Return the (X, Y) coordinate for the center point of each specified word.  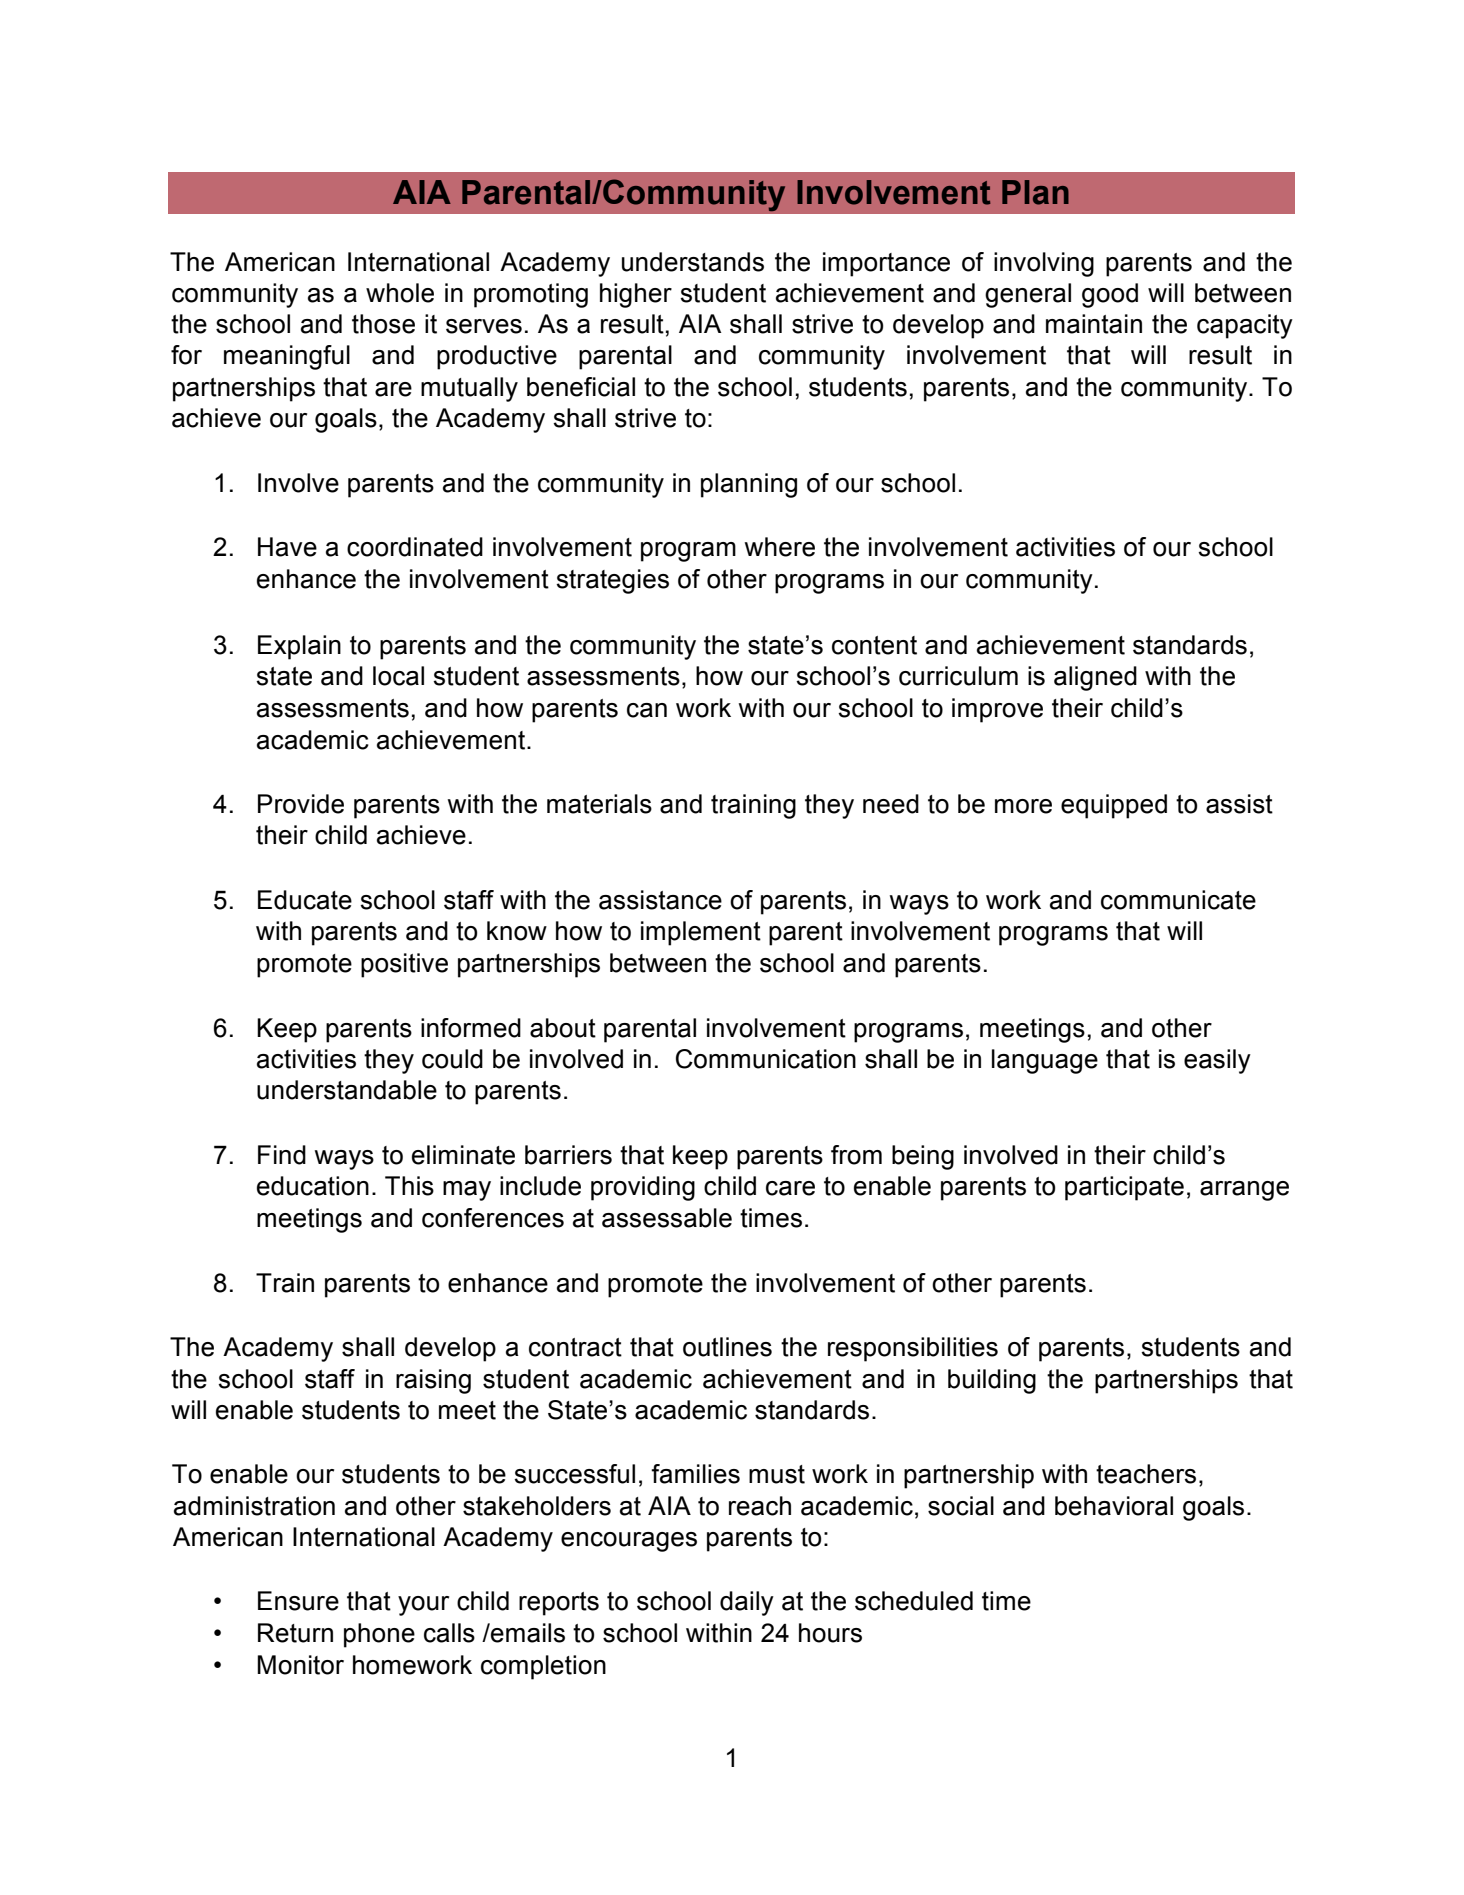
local (398, 676)
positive (404, 965)
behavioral (1114, 1506)
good (1110, 295)
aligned (1095, 678)
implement (701, 933)
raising (433, 1381)
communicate (1178, 900)
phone (379, 1635)
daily (747, 1603)
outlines (727, 1347)
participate (1124, 1188)
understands (693, 262)
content (874, 645)
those (383, 324)
